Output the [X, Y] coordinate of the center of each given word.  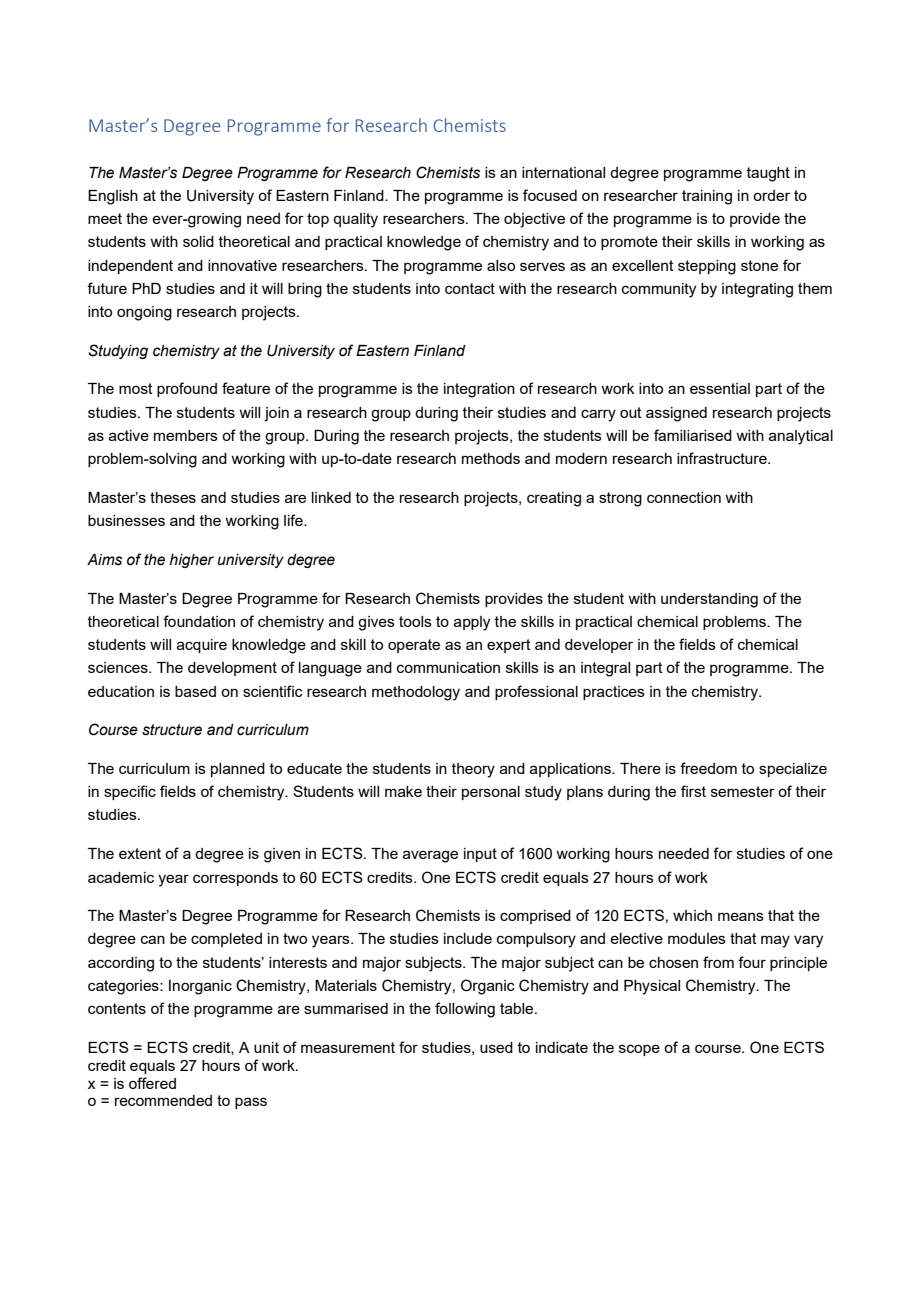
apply [472, 623]
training [707, 197]
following [465, 1010]
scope [639, 1050]
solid [198, 241]
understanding [709, 600]
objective [534, 220]
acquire [202, 646]
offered [152, 1083]
